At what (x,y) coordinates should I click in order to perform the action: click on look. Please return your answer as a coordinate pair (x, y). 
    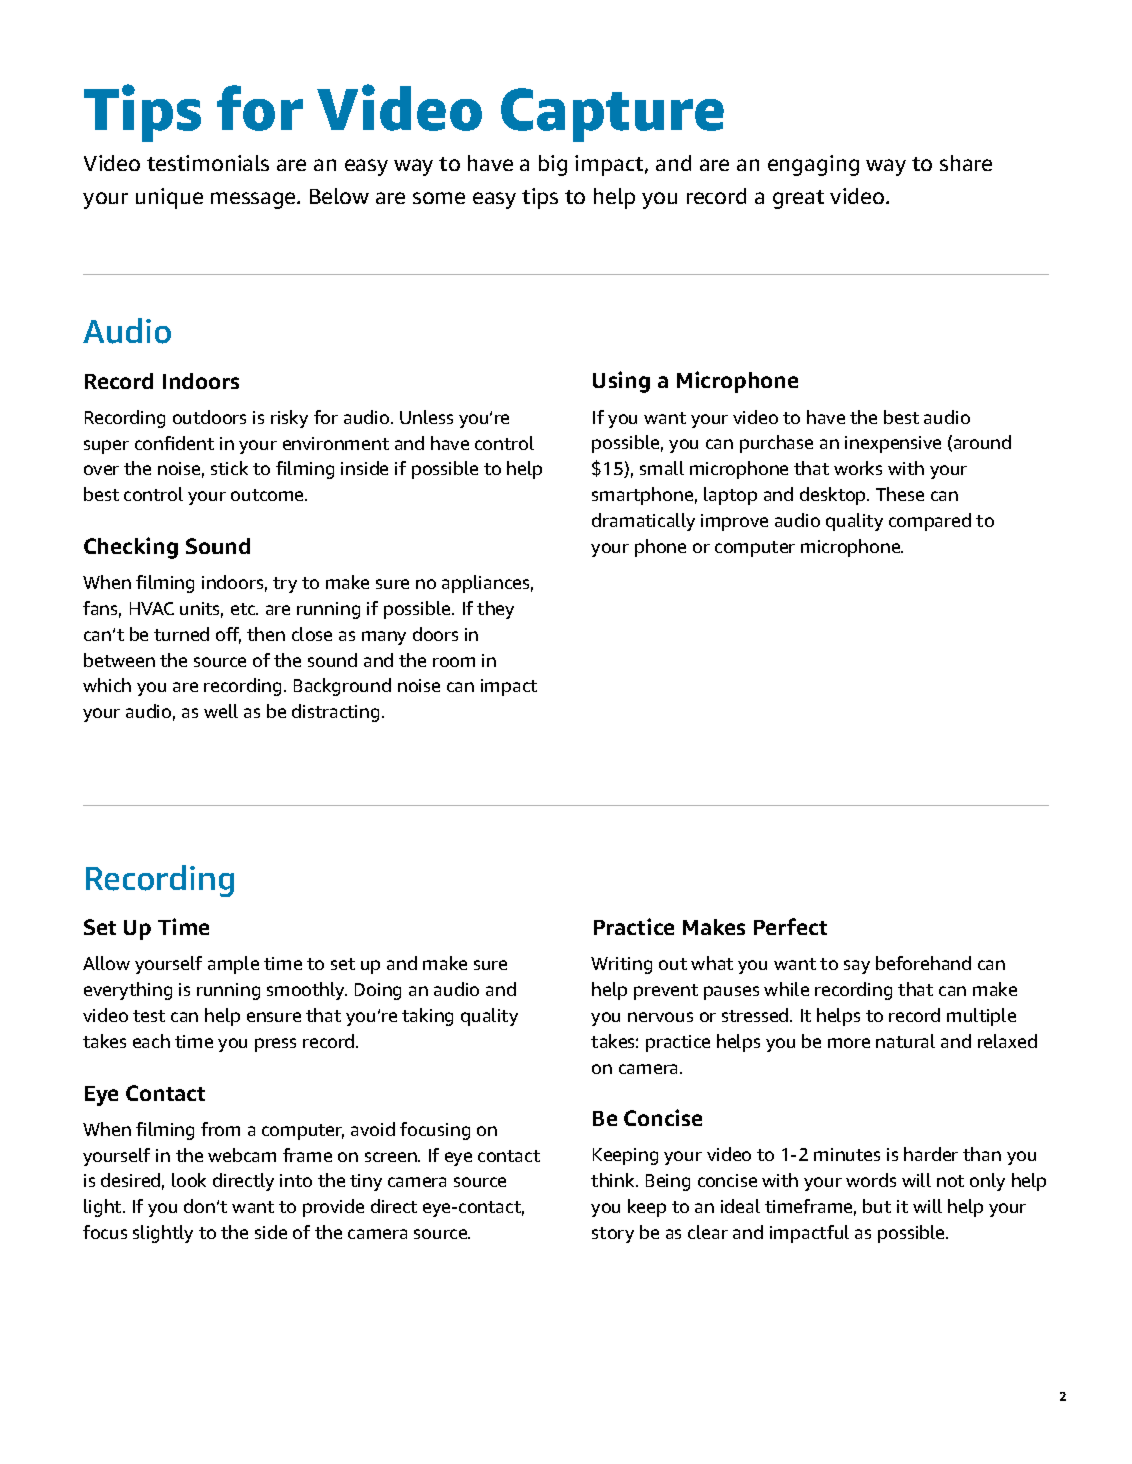
    Looking at the image, I should click on (189, 1180).
